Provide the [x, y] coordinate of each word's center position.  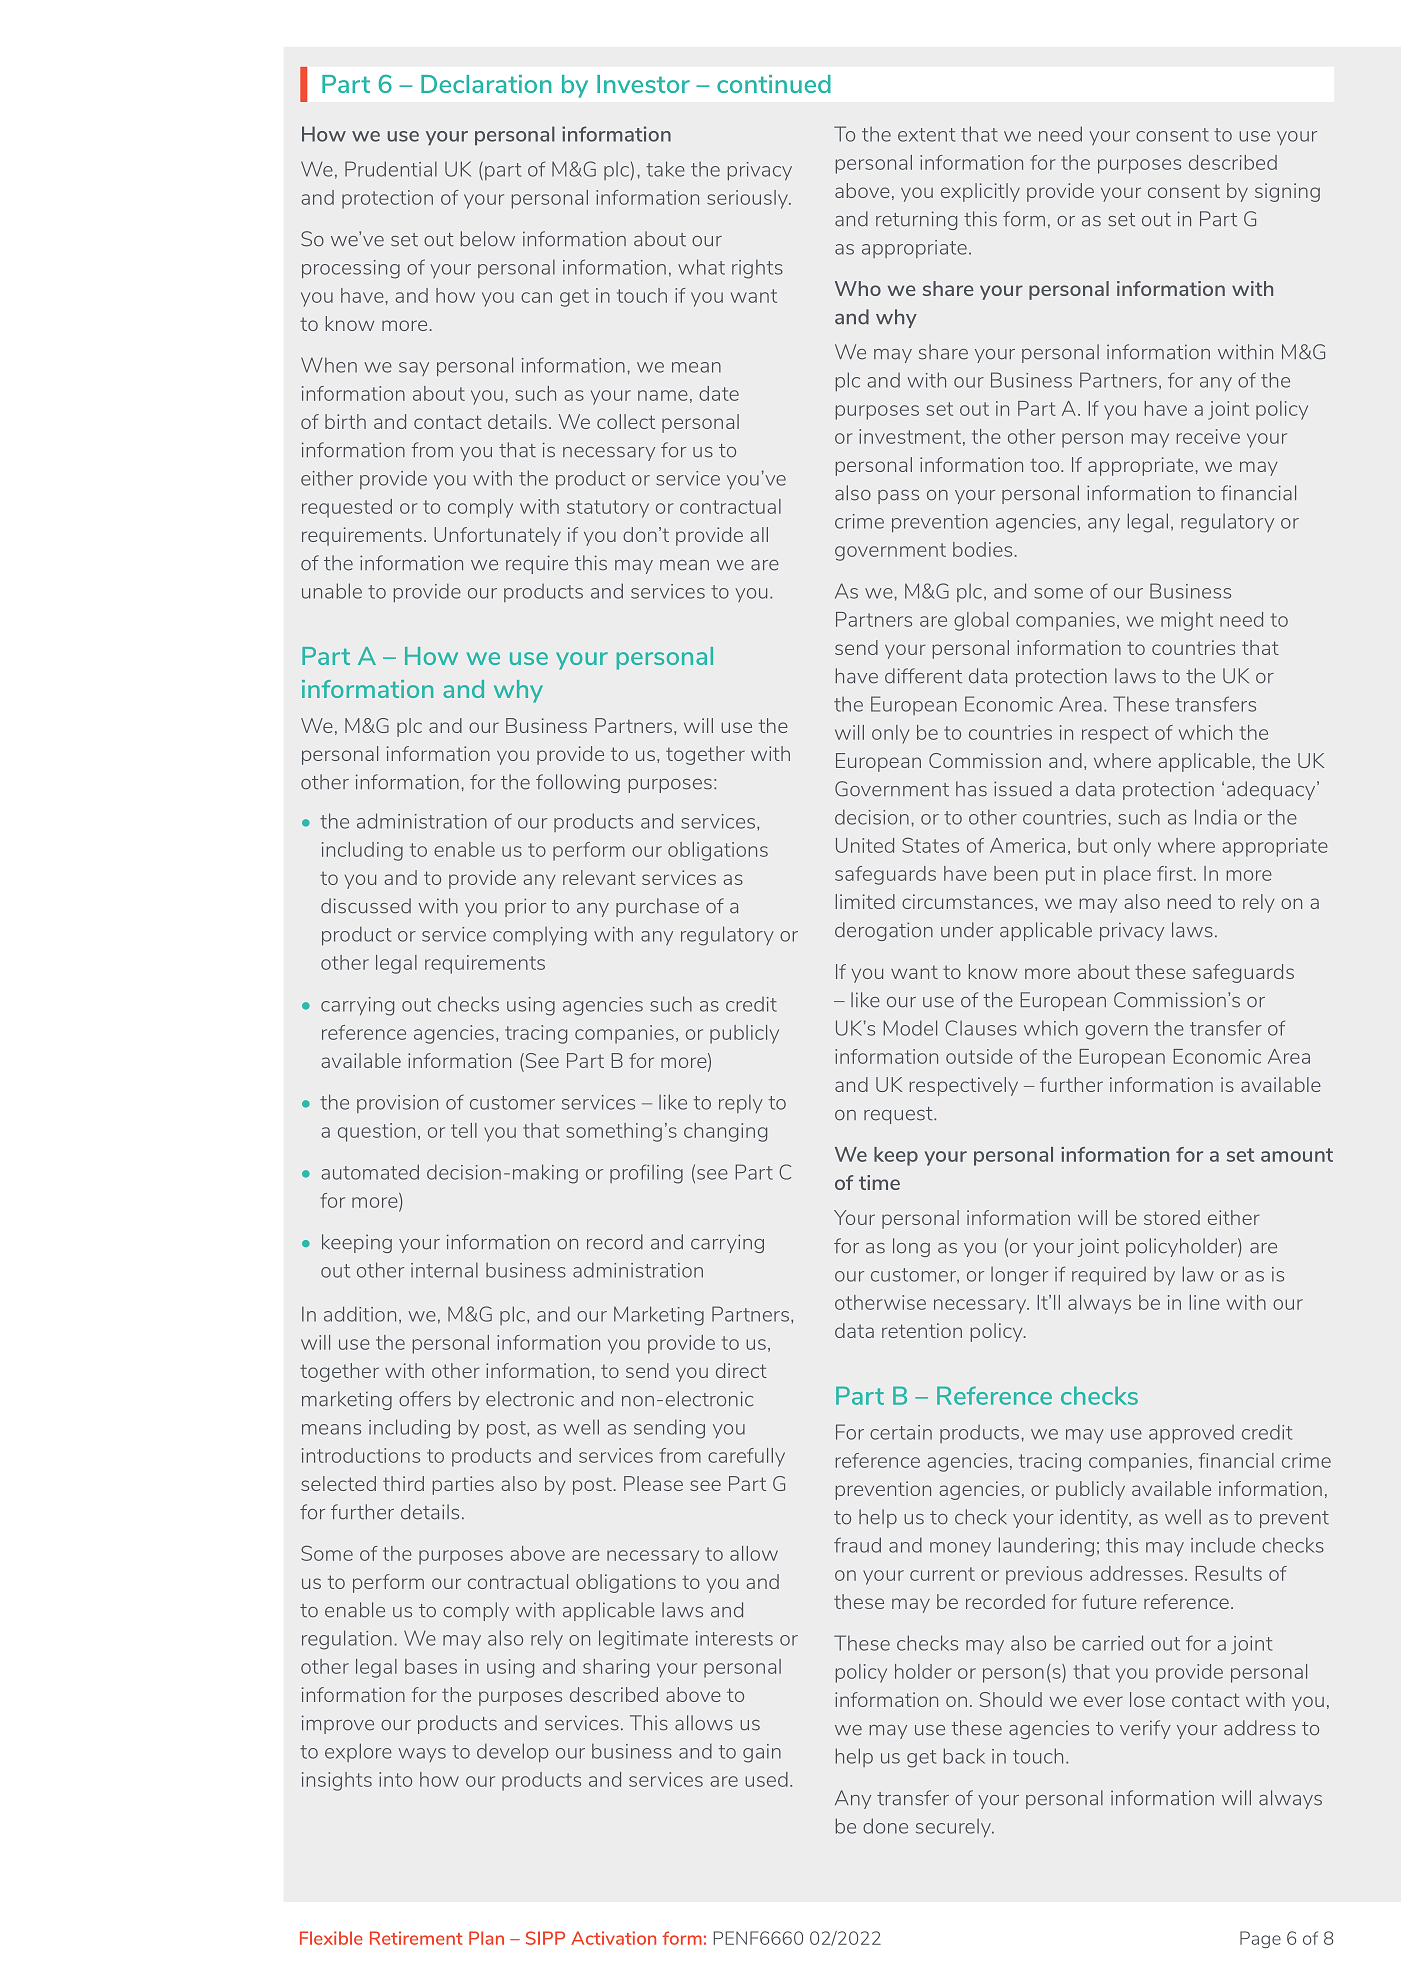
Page [1260, 1939]
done [885, 1826]
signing [1287, 192]
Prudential [391, 169]
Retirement [416, 1938]
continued [774, 84]
